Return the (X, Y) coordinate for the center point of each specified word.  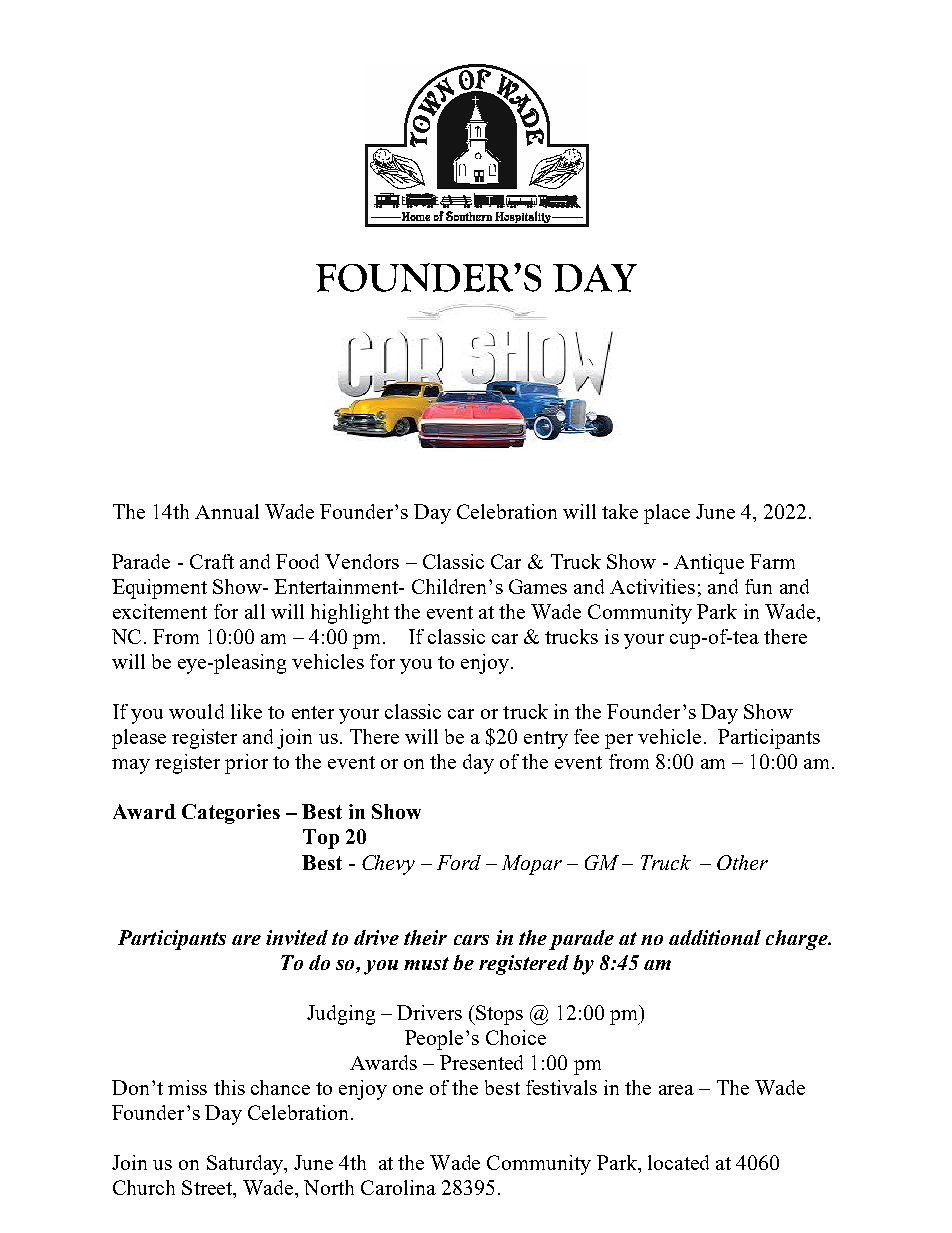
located (678, 1162)
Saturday (246, 1165)
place (667, 514)
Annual (227, 511)
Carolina (398, 1187)
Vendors (362, 561)
